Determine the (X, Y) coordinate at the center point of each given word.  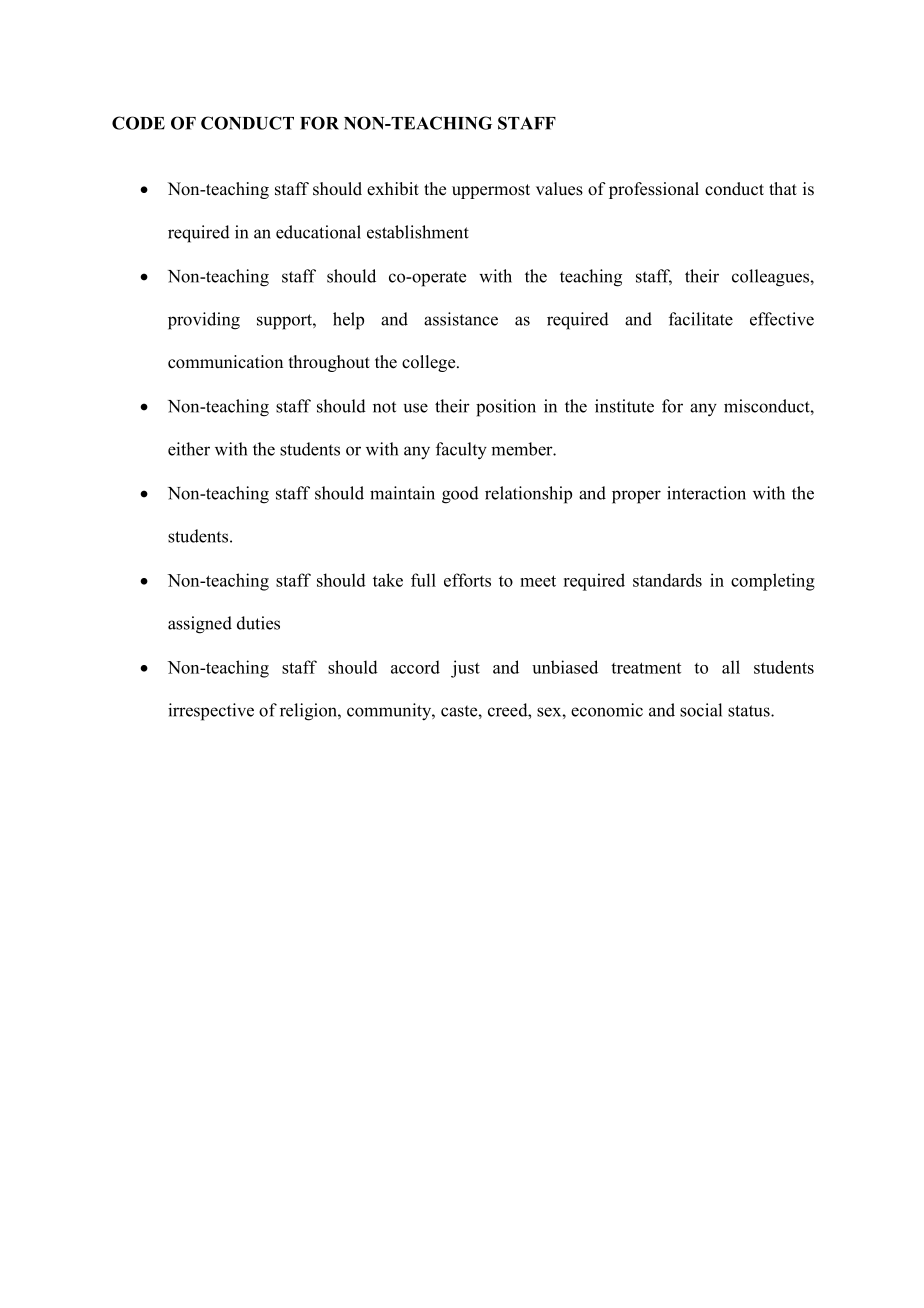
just (465, 669)
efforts (467, 580)
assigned (200, 625)
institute (624, 406)
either (189, 449)
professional (654, 190)
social (701, 710)
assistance (461, 319)
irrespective (211, 712)
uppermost (491, 191)
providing (204, 321)
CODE (138, 123)
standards (667, 580)
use (415, 408)
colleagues (771, 278)
